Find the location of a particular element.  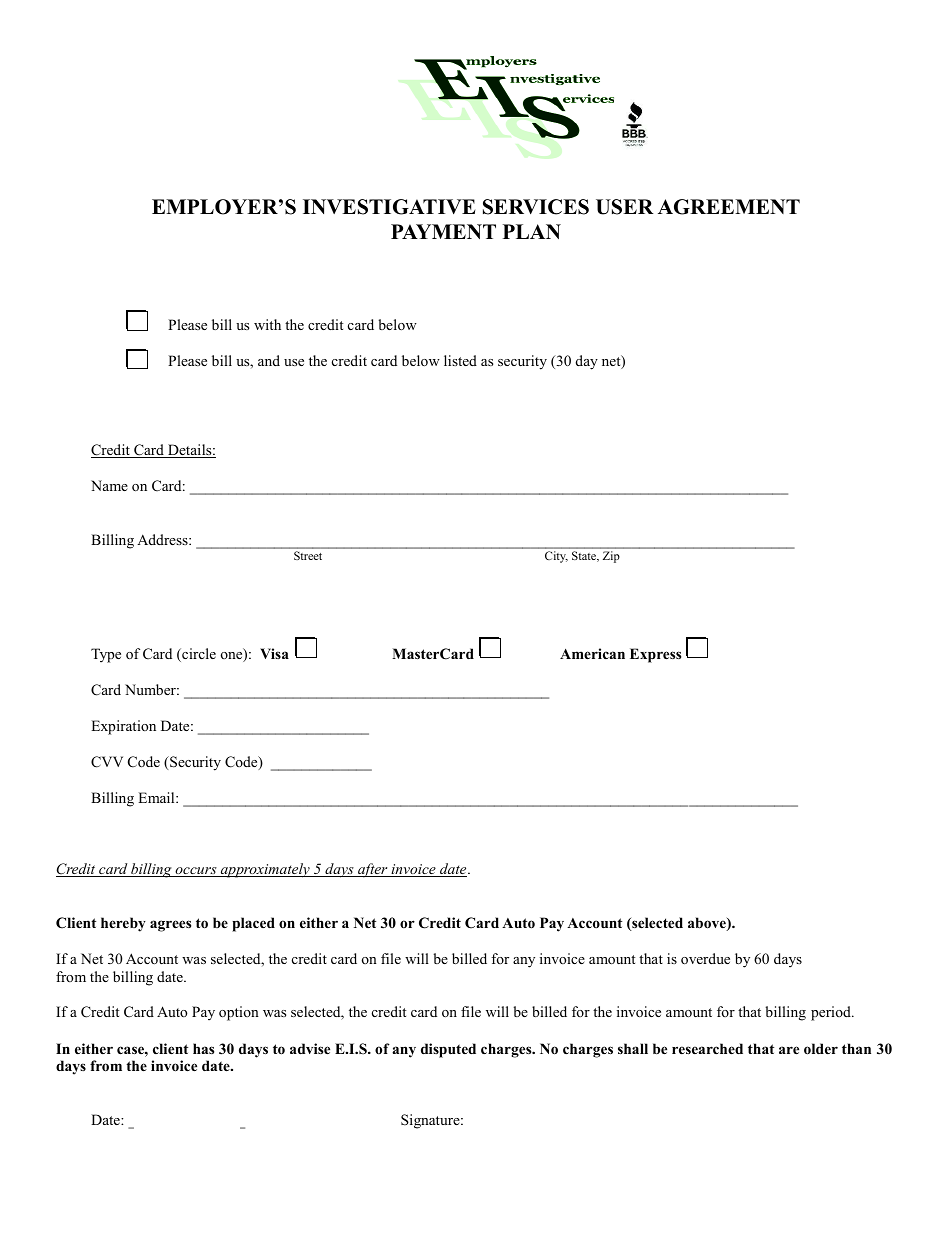

Express is located at coordinates (655, 655).
